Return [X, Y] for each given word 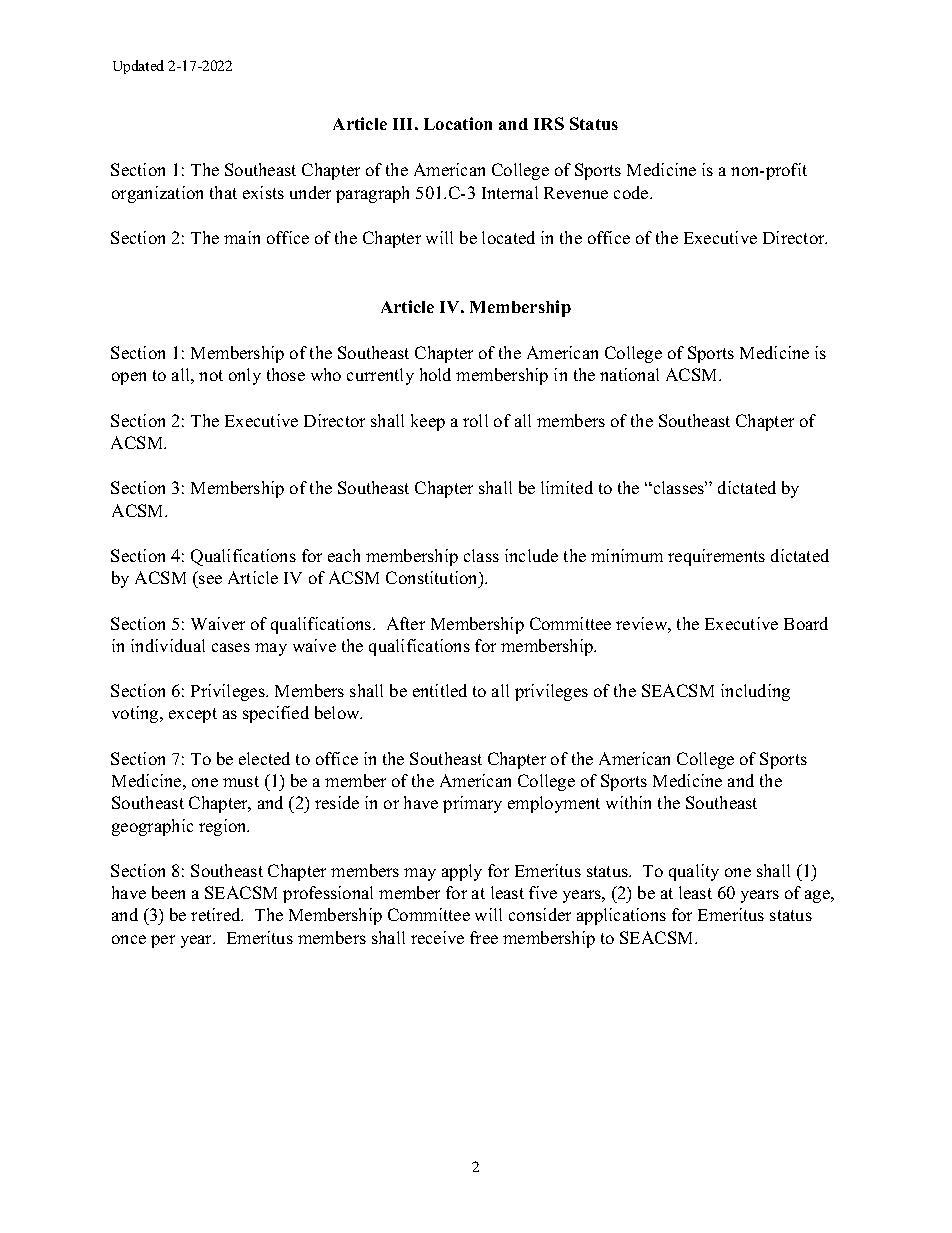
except [193, 715]
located [508, 237]
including [755, 692]
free [484, 937]
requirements [716, 557]
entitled [440, 690]
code [632, 192]
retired [217, 914]
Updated [138, 67]
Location [458, 123]
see [210, 579]
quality [694, 872]
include [531, 555]
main [242, 237]
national [629, 374]
